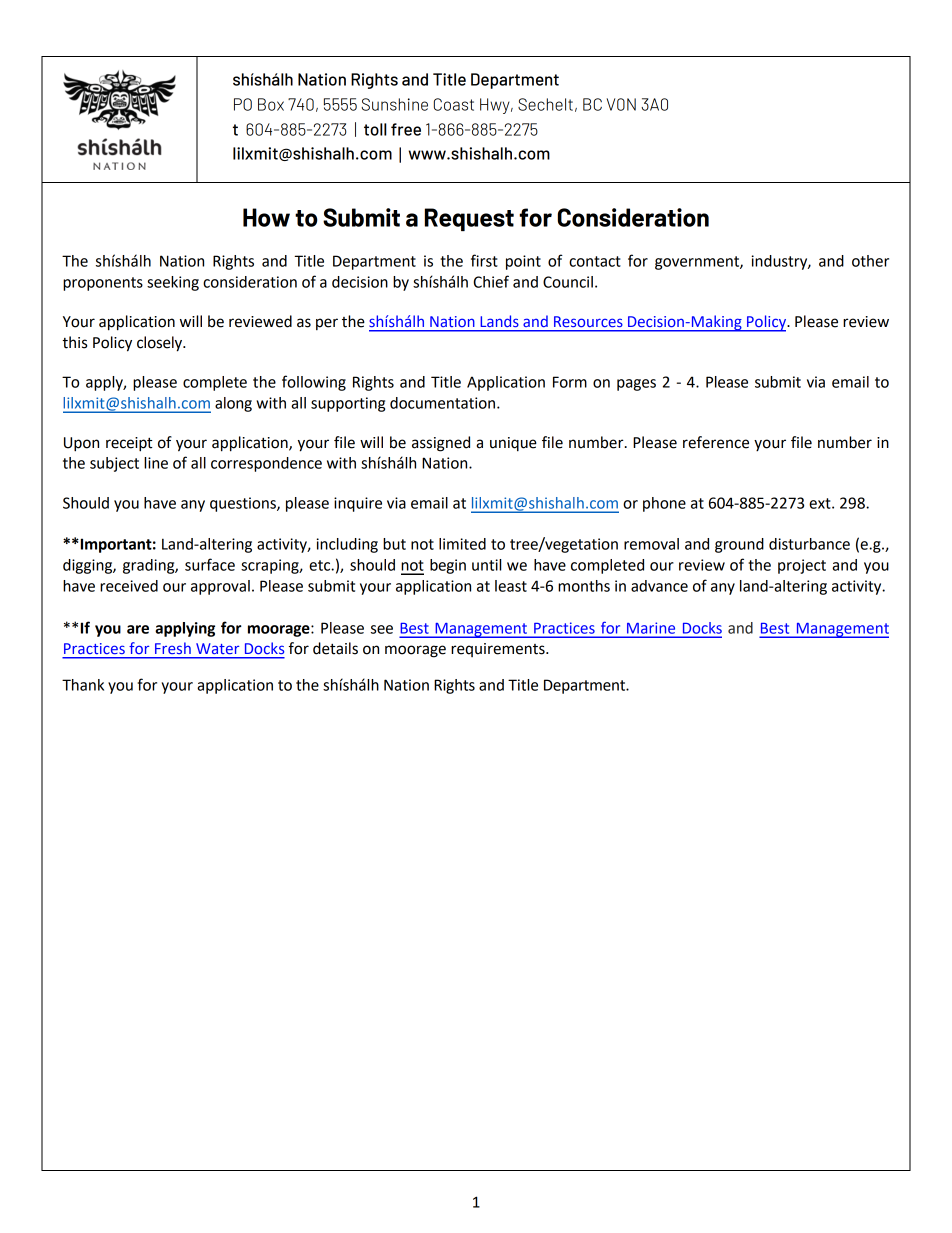 The width and height of the screenshot is (952, 1233). Describe the element at coordinates (173, 283) in the screenshot. I see `seeking` at that location.
